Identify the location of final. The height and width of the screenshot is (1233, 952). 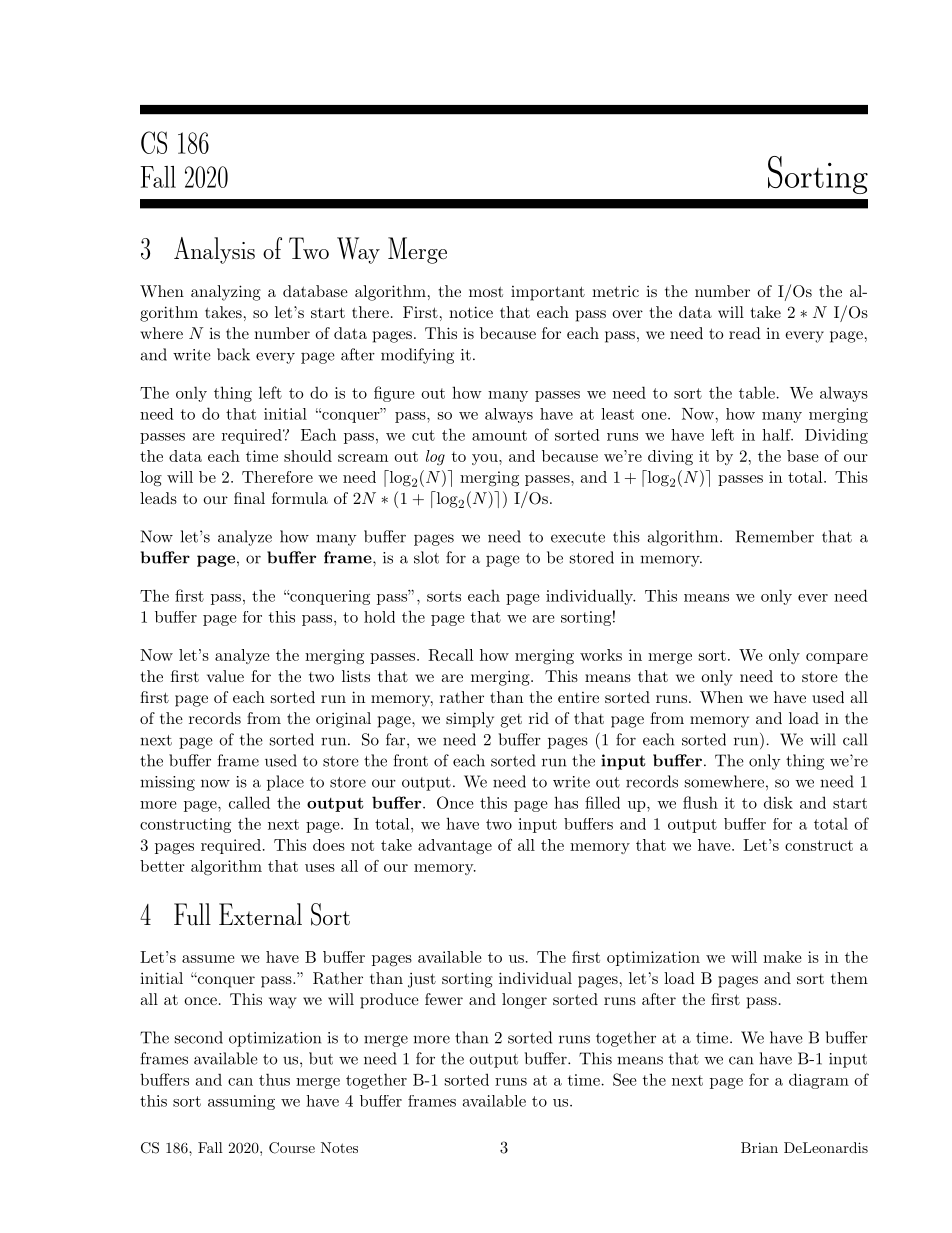
(249, 498).
